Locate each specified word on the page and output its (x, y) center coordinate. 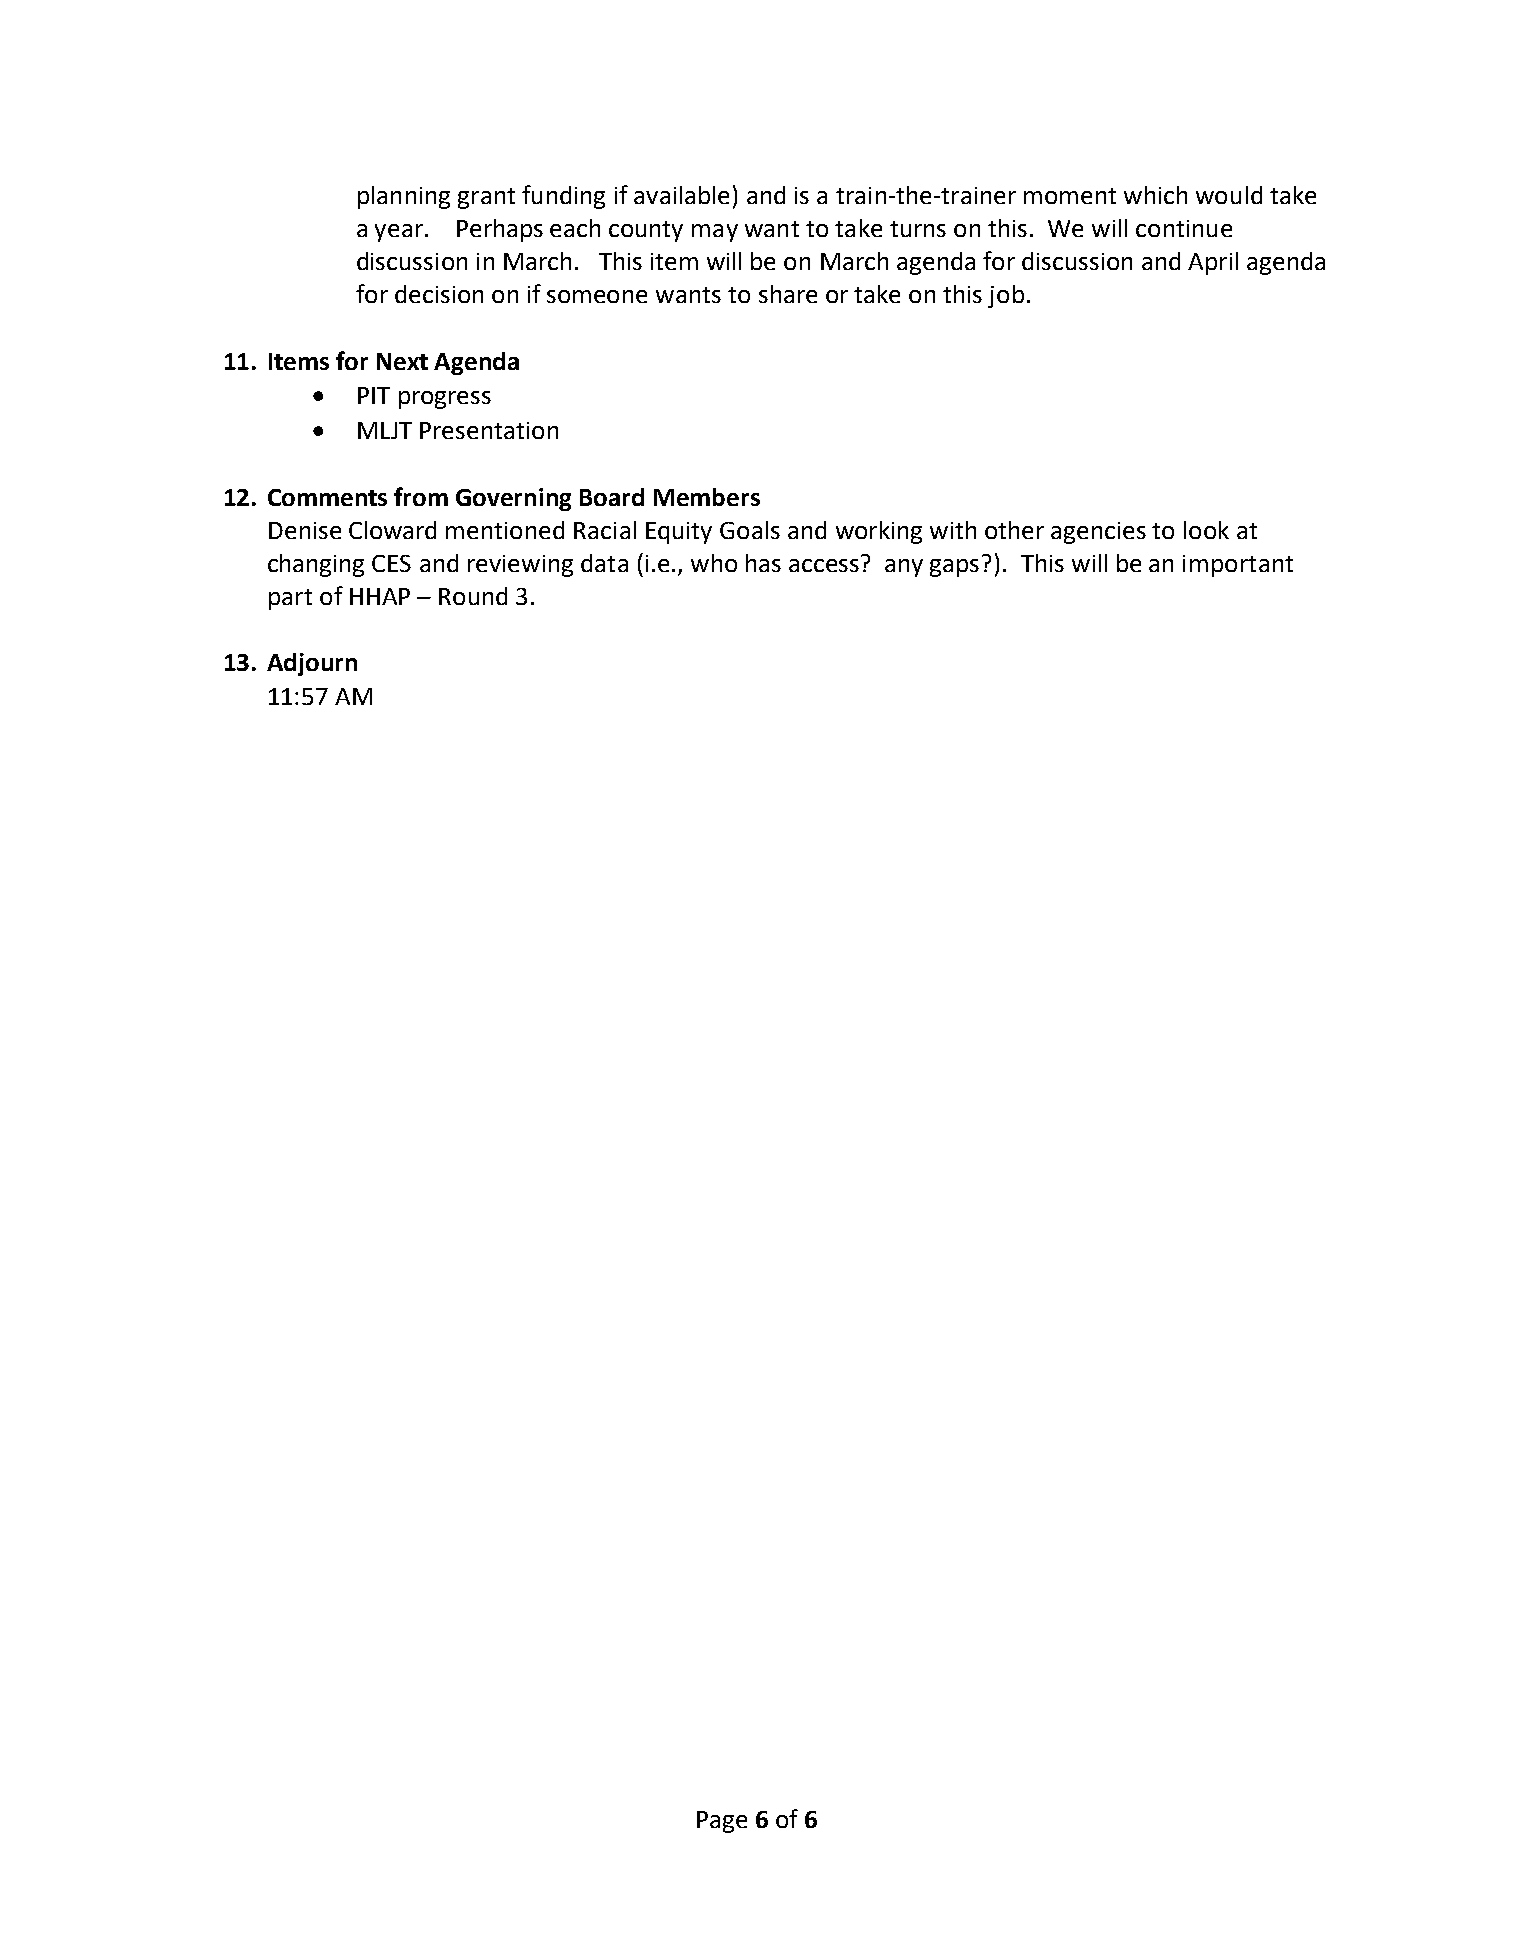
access (824, 565)
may (715, 233)
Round (473, 596)
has (763, 563)
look (1206, 530)
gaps (954, 568)
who (714, 563)
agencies (1098, 533)
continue (1184, 228)
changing (316, 565)
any (904, 568)
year (400, 233)
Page (722, 1822)
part (290, 599)
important (1238, 566)
